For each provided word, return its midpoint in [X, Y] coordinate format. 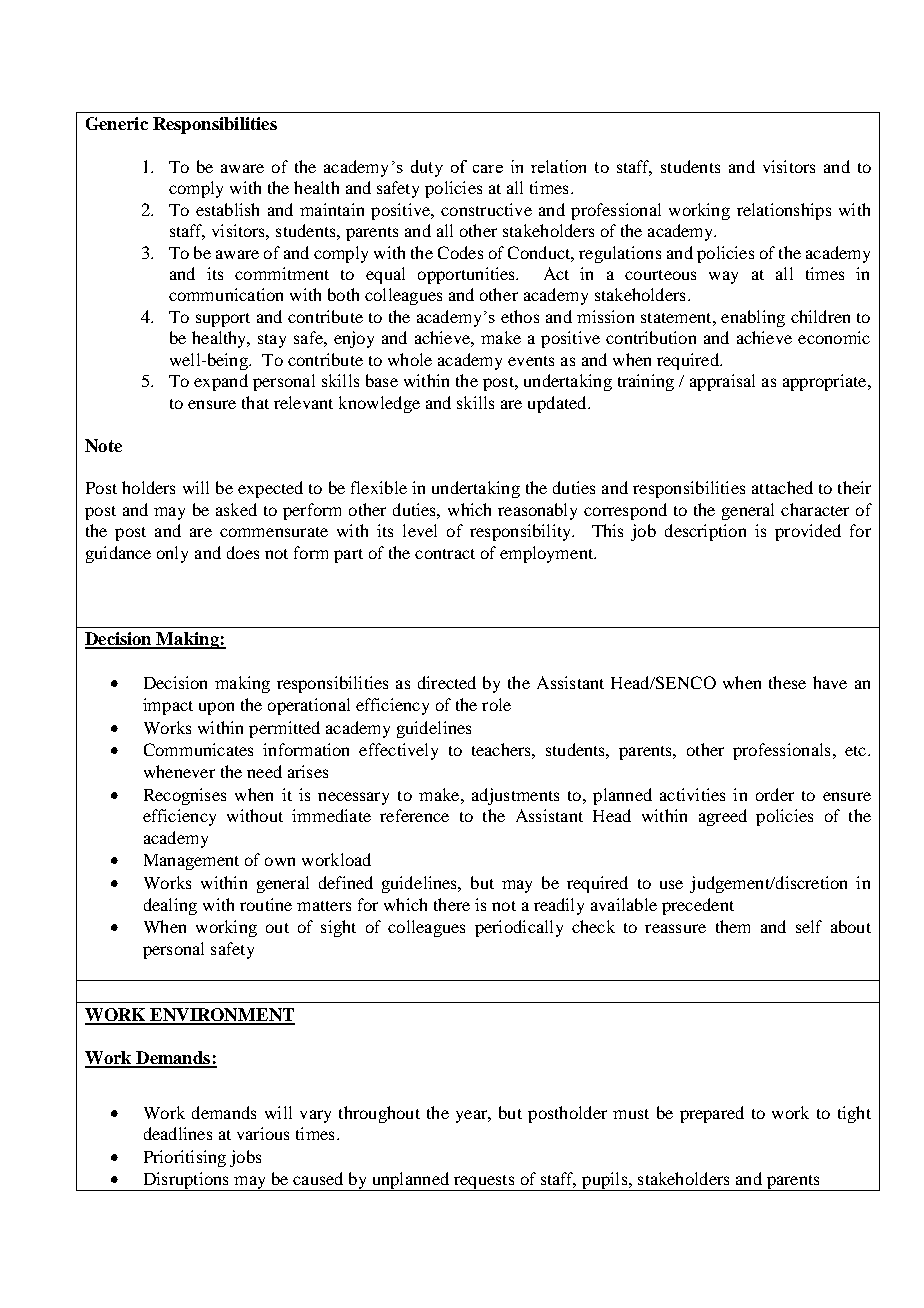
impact [168, 706]
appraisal [722, 382]
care [488, 169]
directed [447, 682]
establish [227, 209]
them [733, 926]
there [452, 904]
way [723, 277]
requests [484, 1183]
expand [221, 382]
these [787, 682]
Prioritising [185, 1158]
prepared [712, 1114]
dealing [170, 906]
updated [558, 404]
